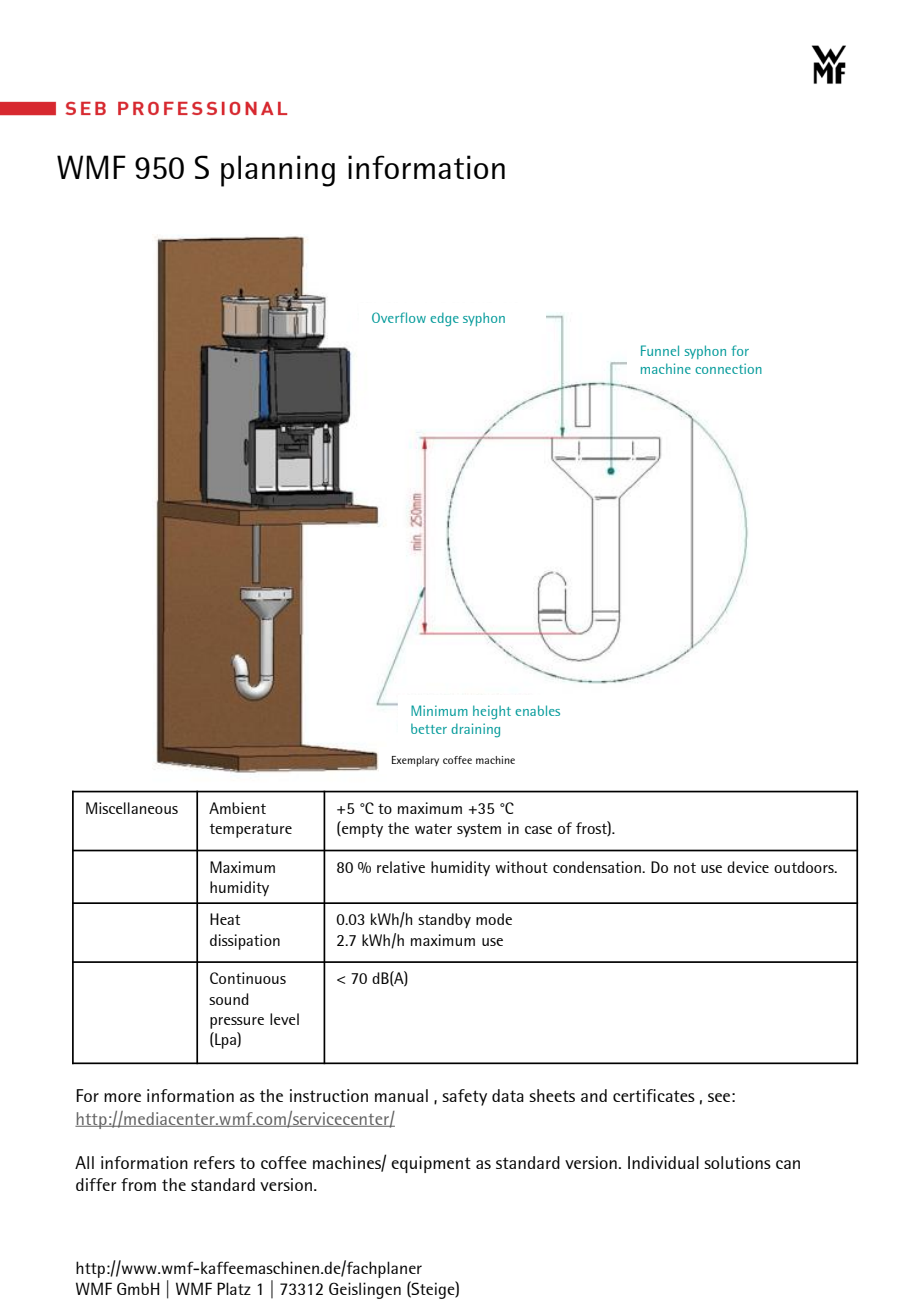 This page has height=1316, width=911. What do you see at coordinates (728, 368) in the page?
I see `connection` at bounding box center [728, 368].
